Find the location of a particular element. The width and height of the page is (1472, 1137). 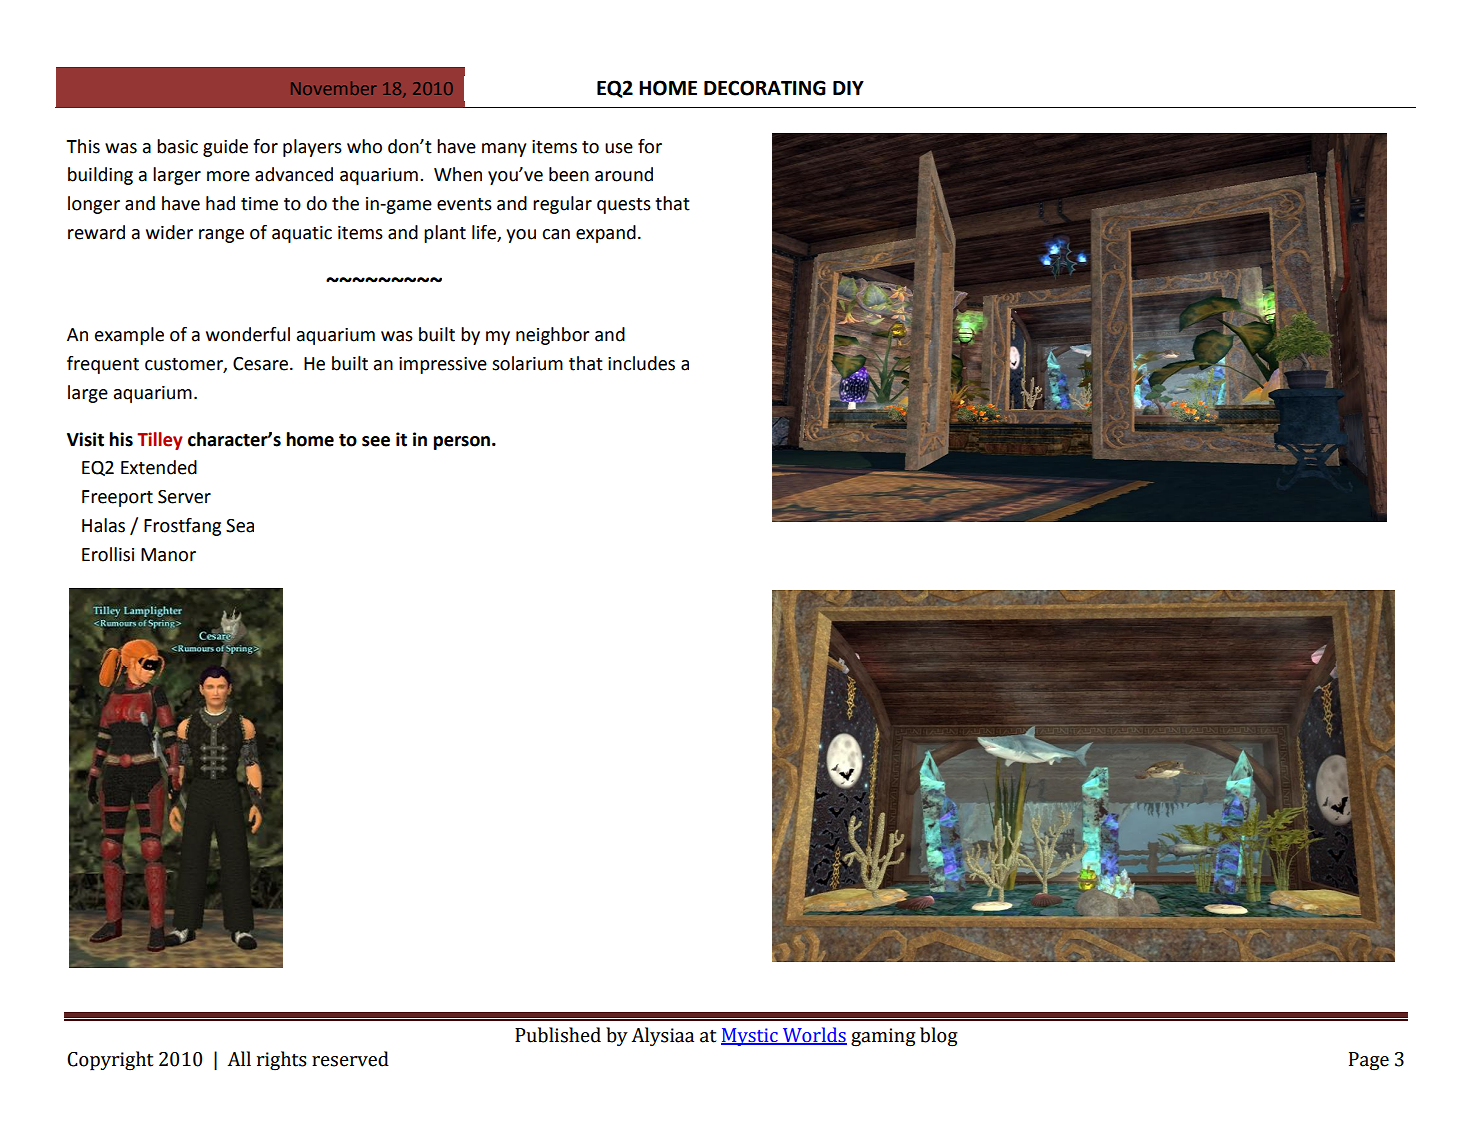

Mystic is located at coordinates (750, 1037).
